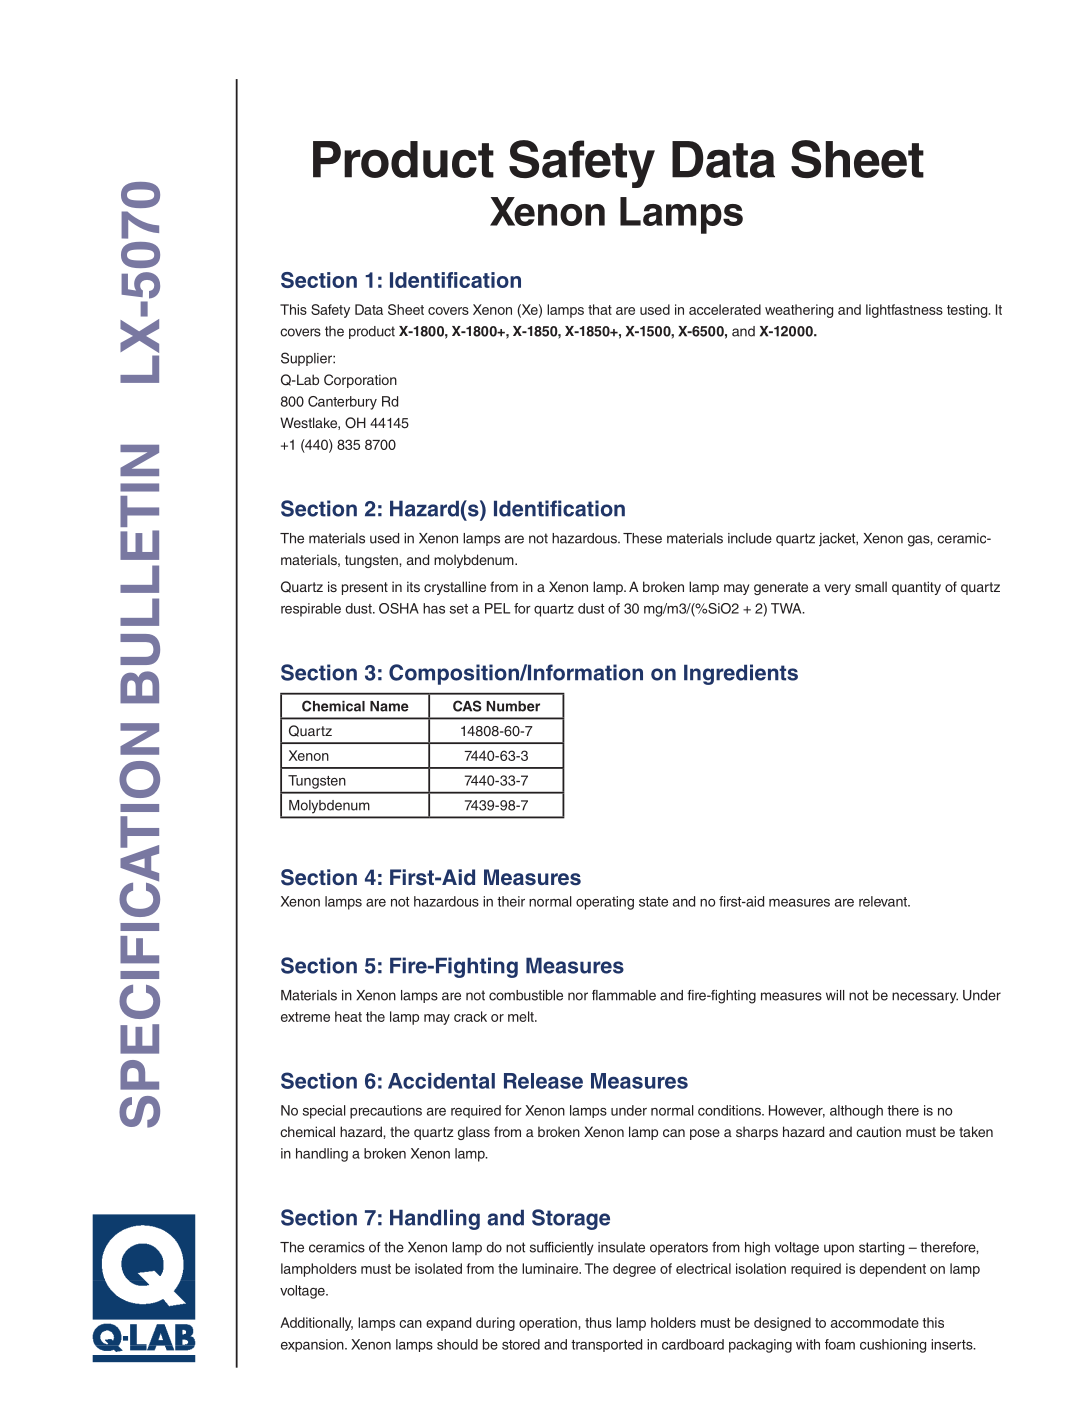 The height and width of the page is (1426, 1071). Describe the element at coordinates (916, 588) in the page. I see `quantity` at that location.
